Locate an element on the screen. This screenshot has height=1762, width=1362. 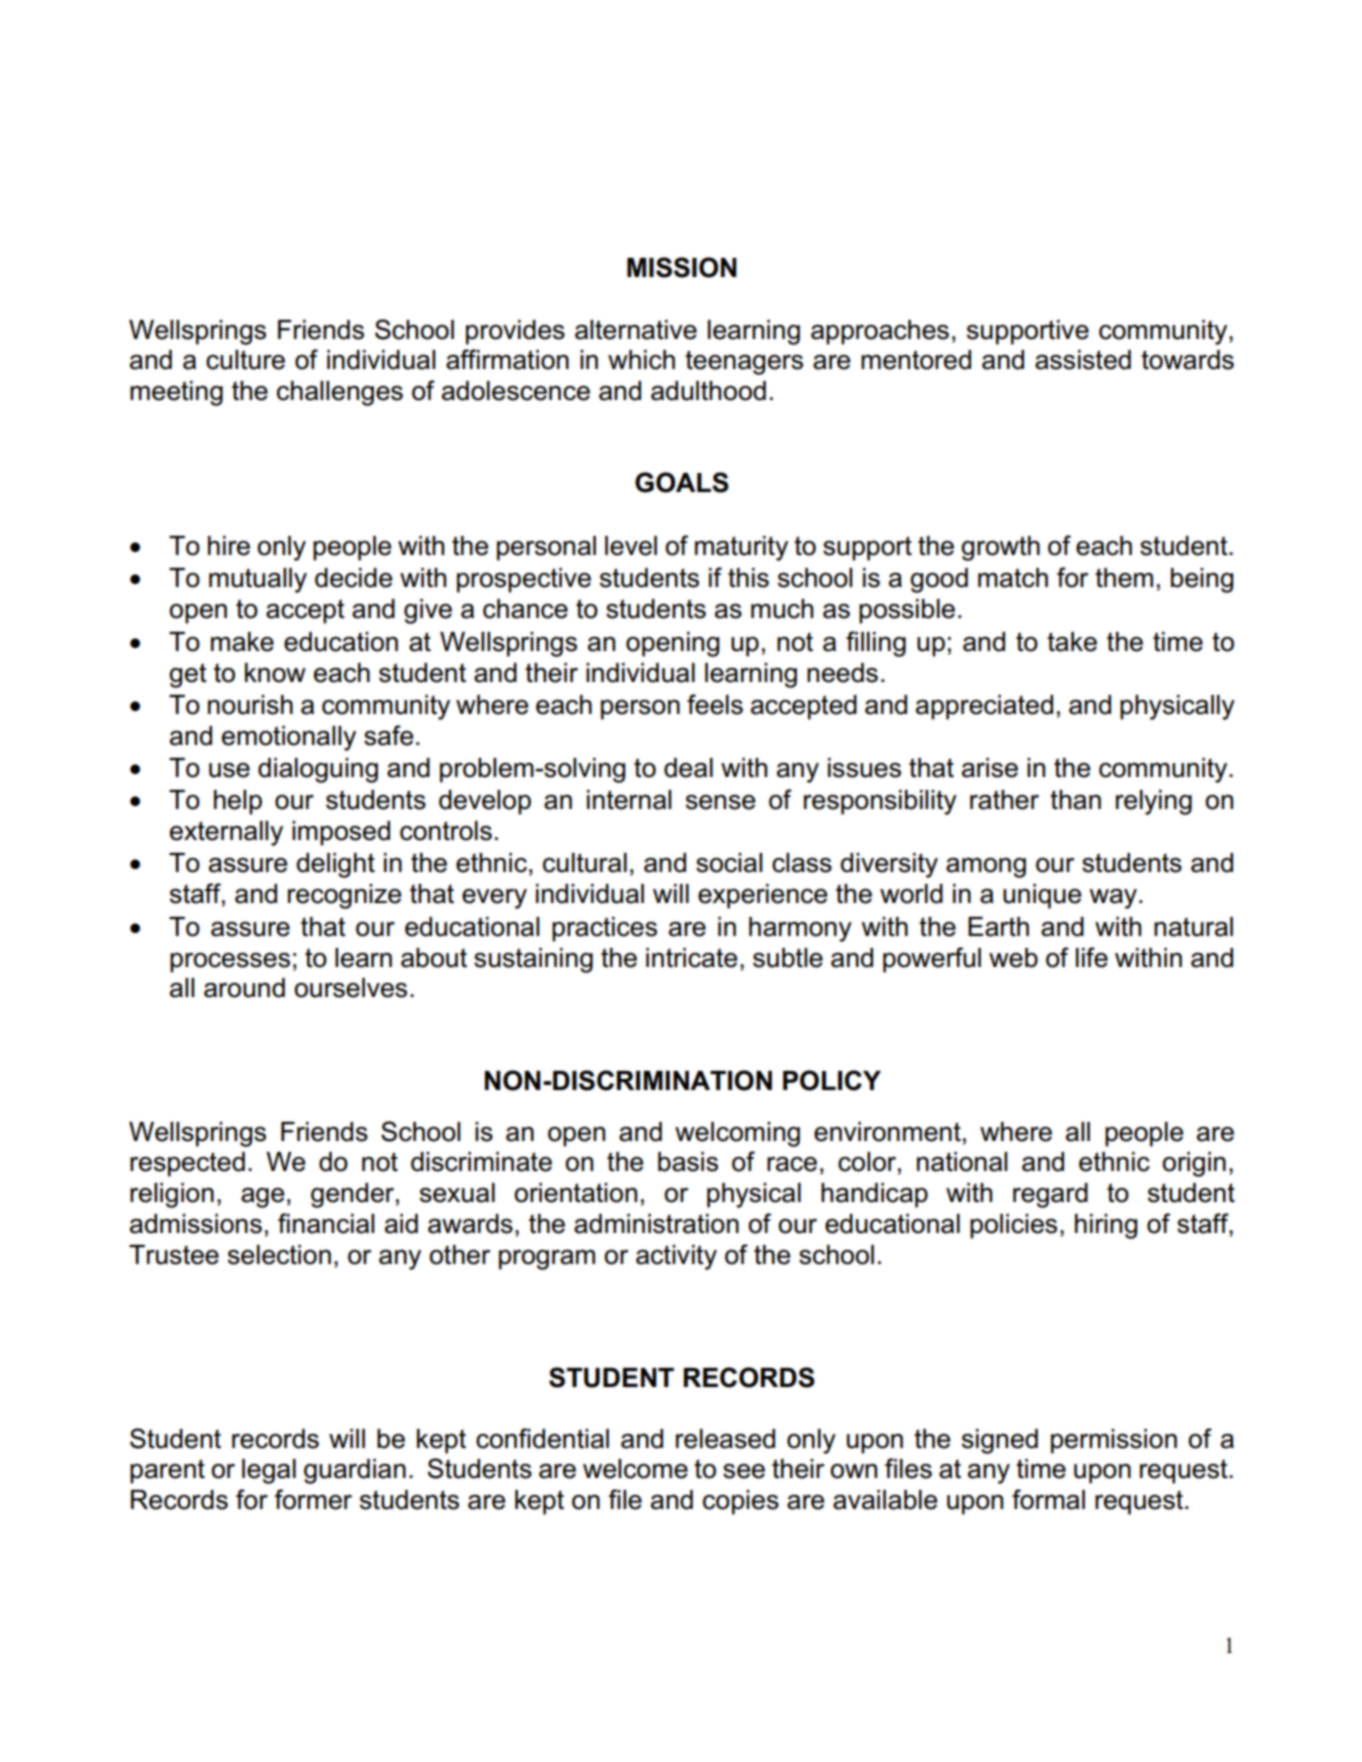
appreciated is located at coordinates (984, 707).
